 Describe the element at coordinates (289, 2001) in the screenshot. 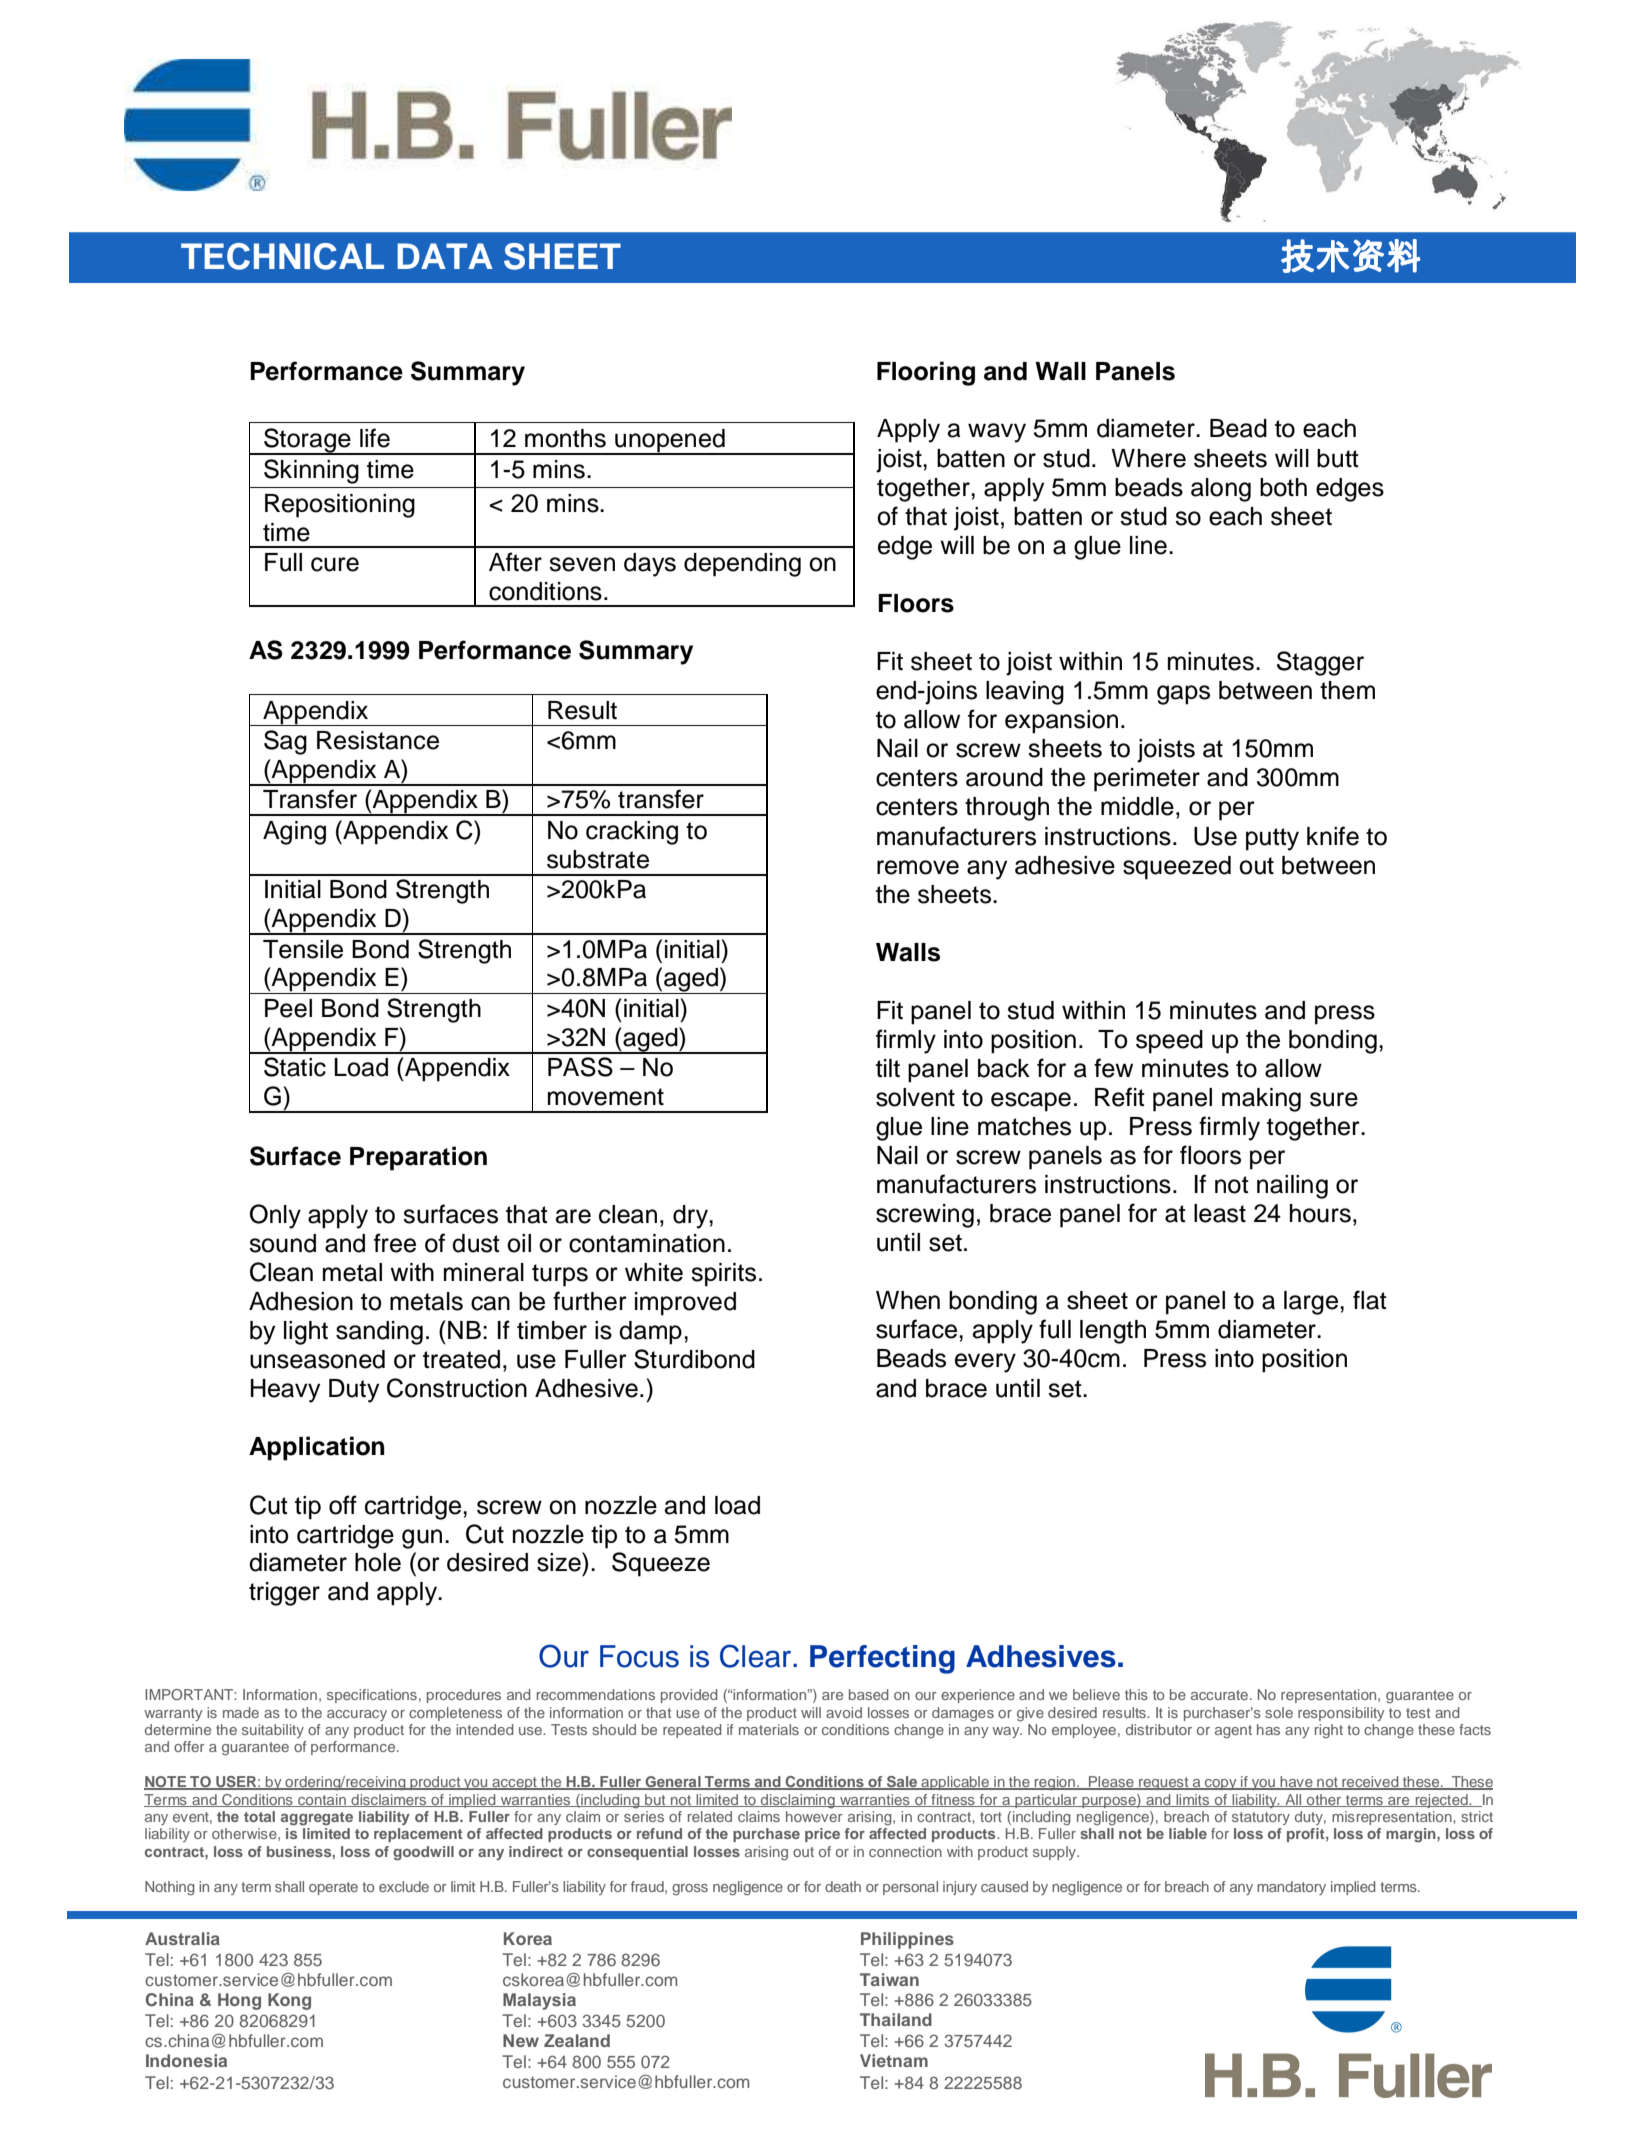

I see `Kong` at that location.
